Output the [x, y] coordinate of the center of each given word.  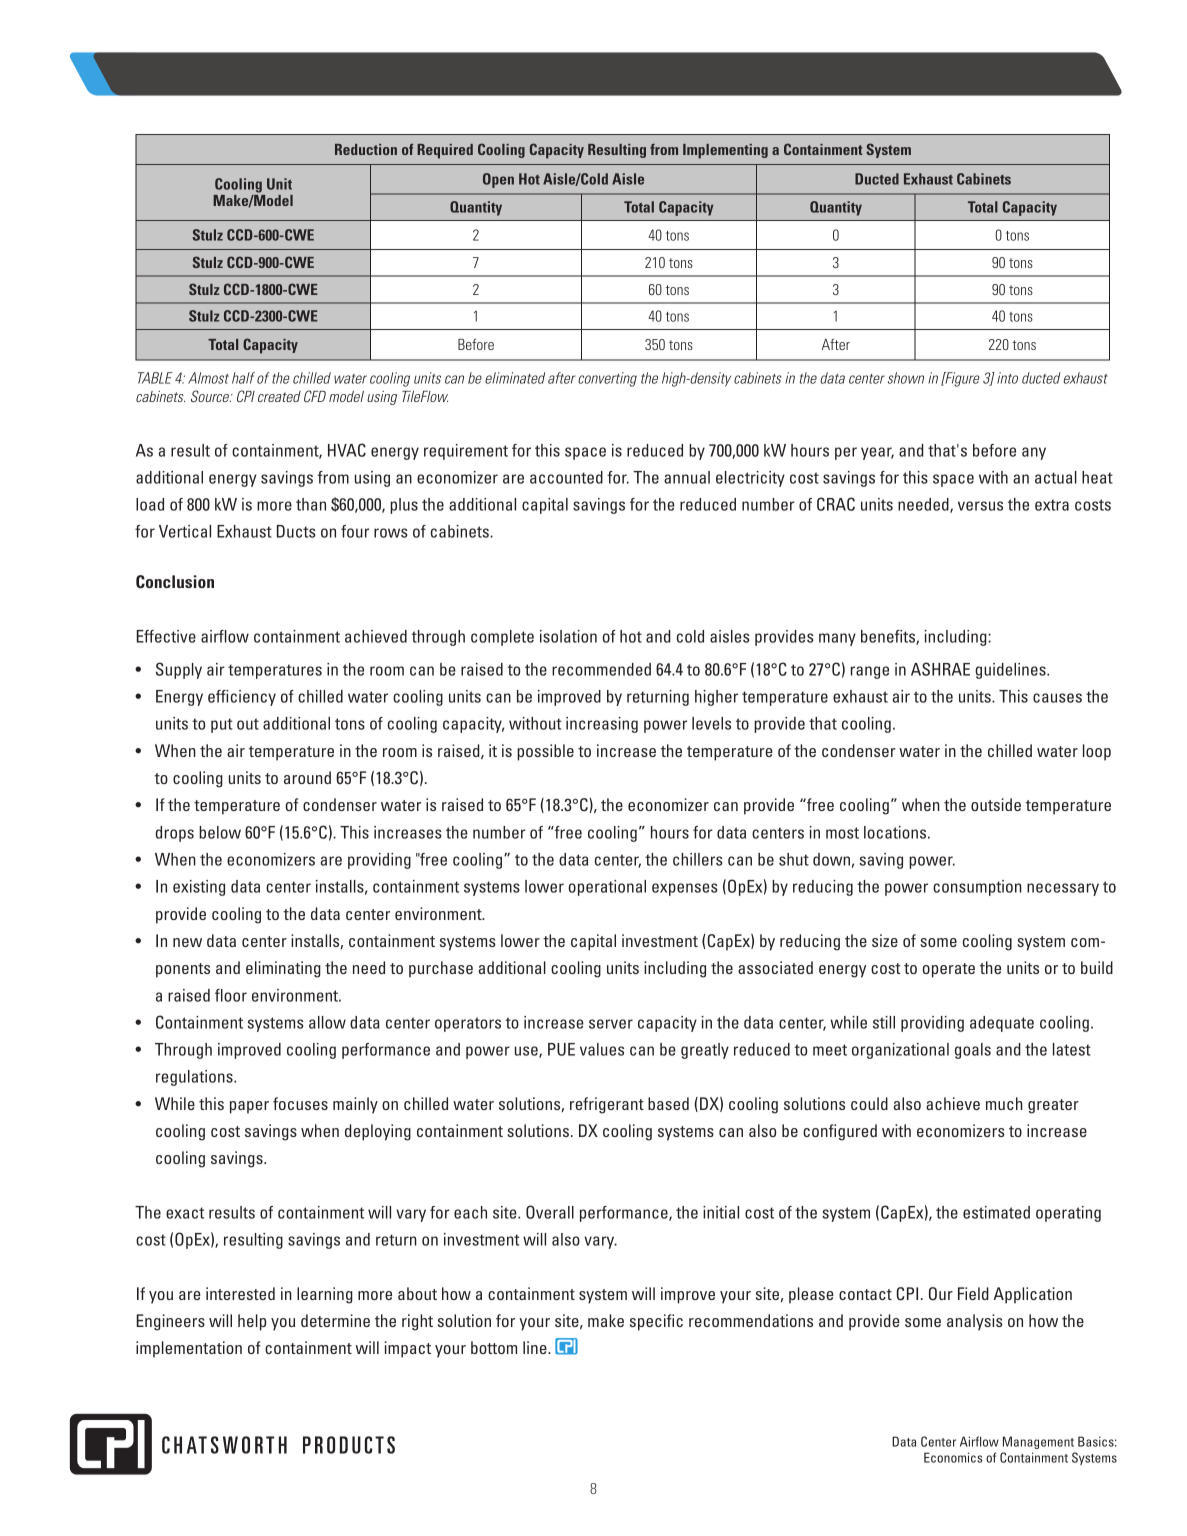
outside [996, 804]
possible [545, 752]
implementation [189, 1349]
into [1007, 378]
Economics [953, 1457]
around [307, 777]
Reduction [366, 149]
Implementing [725, 151]
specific [656, 1322]
